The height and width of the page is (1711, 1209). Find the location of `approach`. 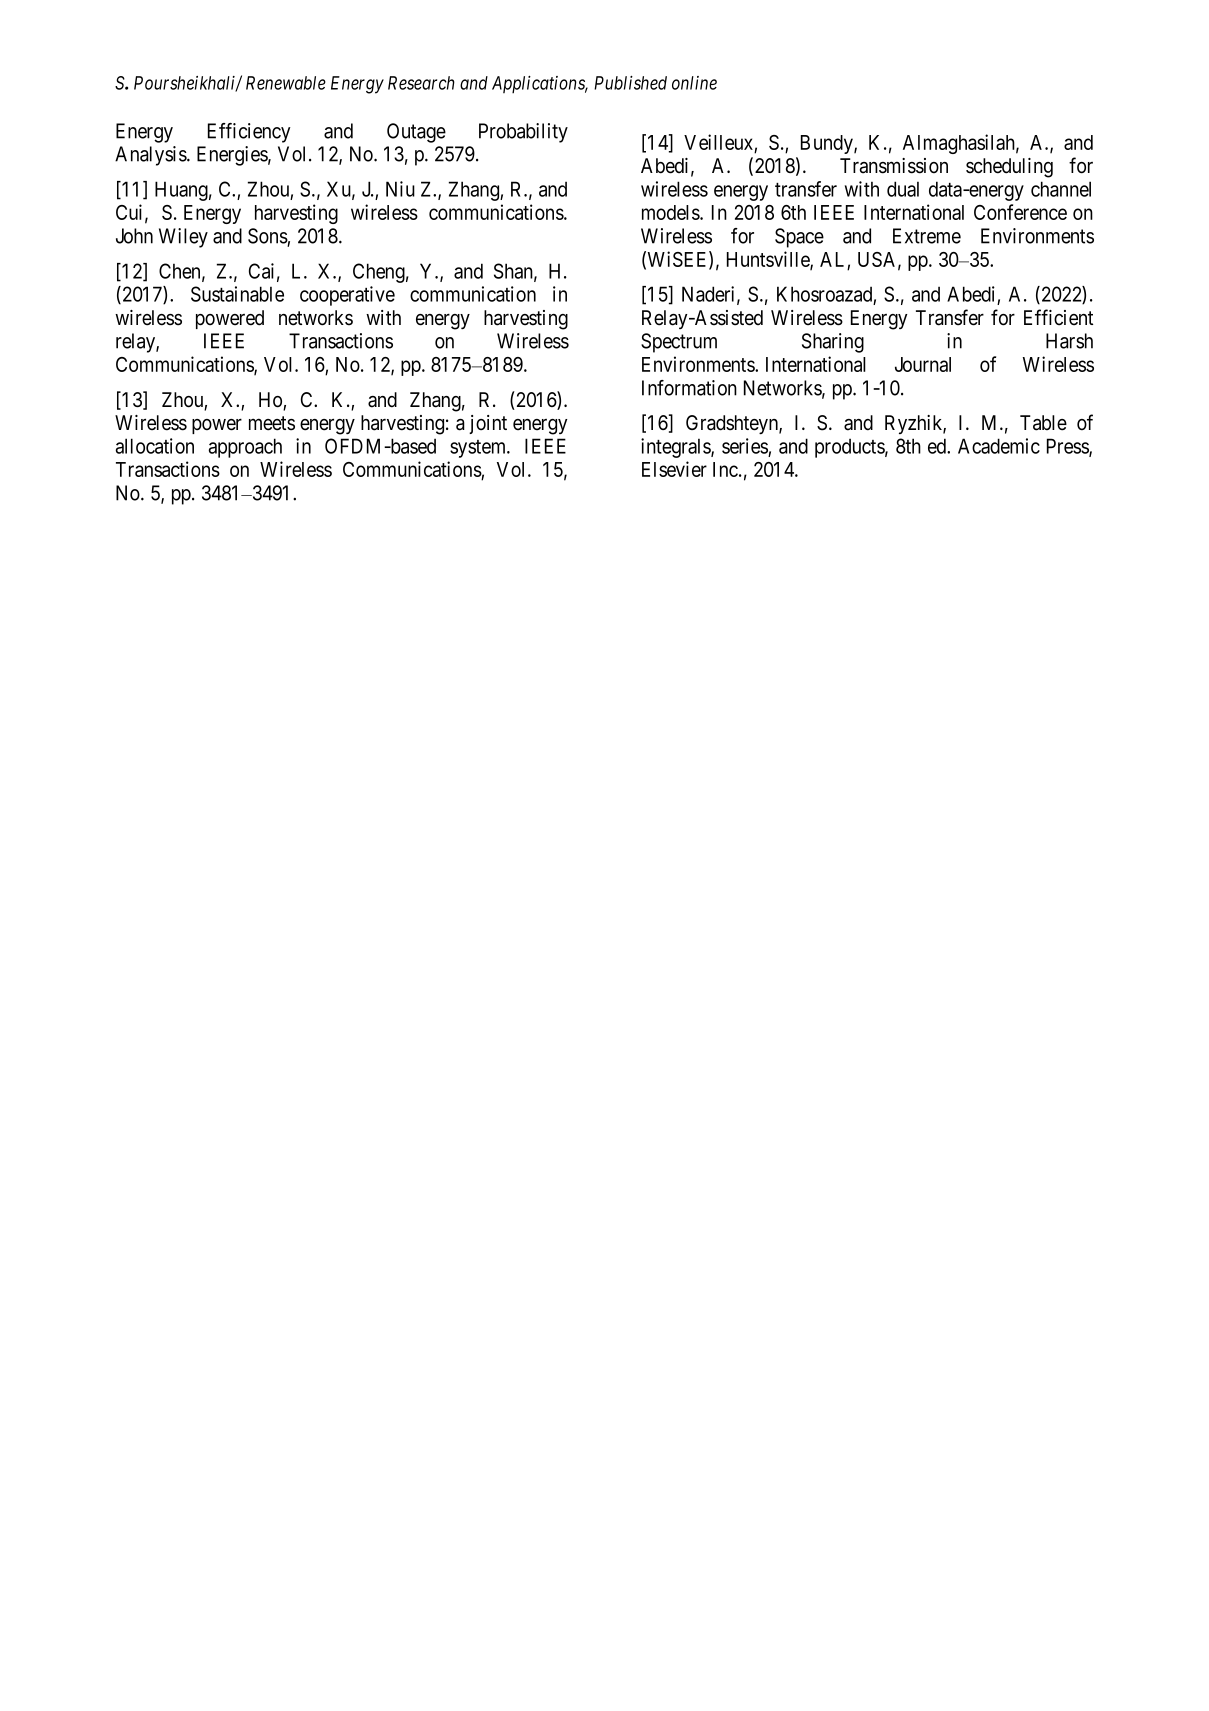

approach is located at coordinates (245, 448).
